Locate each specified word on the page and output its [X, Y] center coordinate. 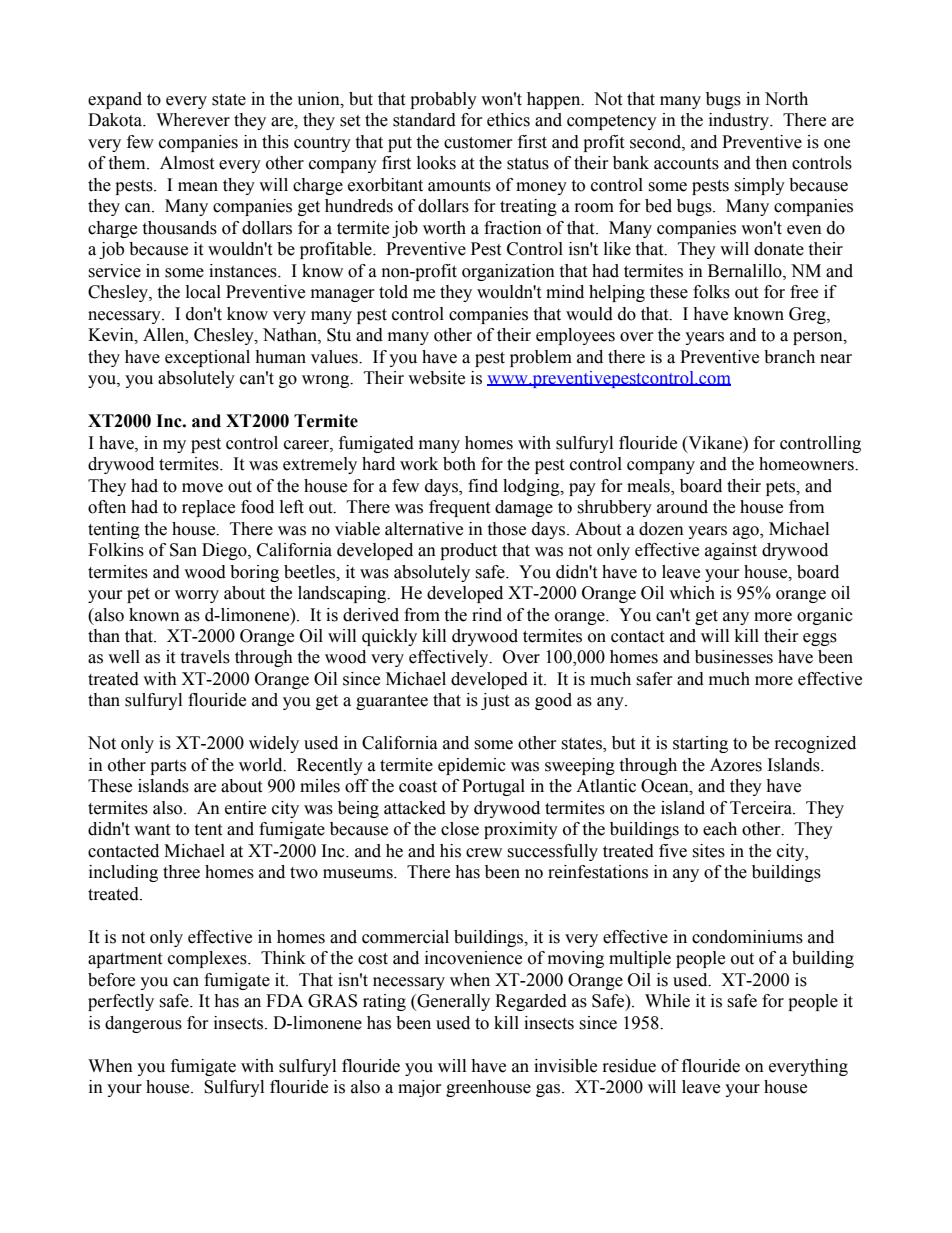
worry [197, 596]
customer [478, 143]
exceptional [207, 358]
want [152, 830]
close [460, 829]
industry [740, 121]
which [692, 593]
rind [487, 615]
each [720, 829]
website [436, 378]
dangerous [143, 1024]
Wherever [193, 120]
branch [789, 357]
